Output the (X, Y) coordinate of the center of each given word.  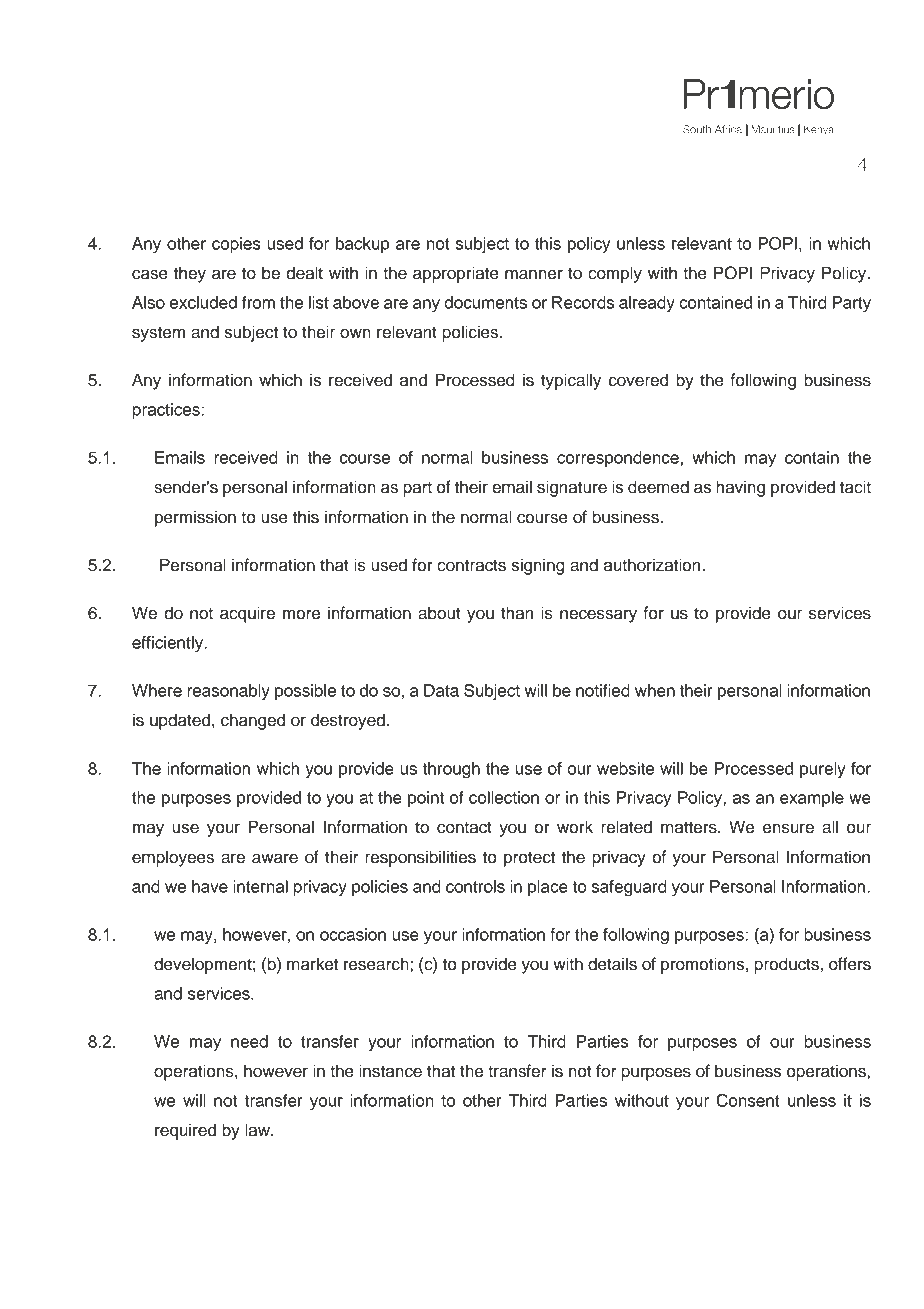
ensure (788, 828)
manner (534, 274)
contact (464, 827)
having (740, 488)
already (647, 304)
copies (236, 245)
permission (195, 518)
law (258, 1130)
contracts (471, 565)
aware (275, 858)
